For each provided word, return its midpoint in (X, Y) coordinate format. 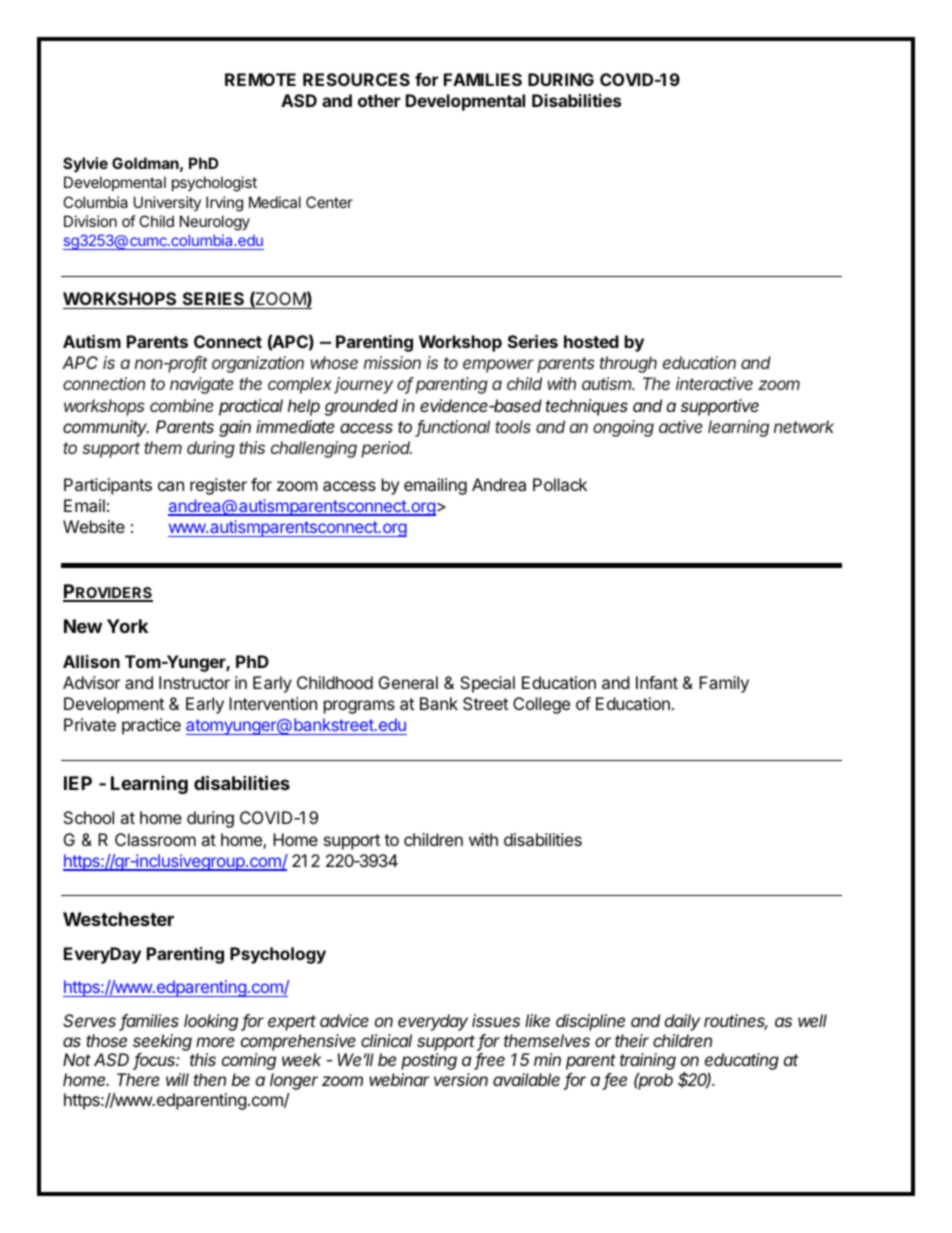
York (127, 626)
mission (392, 362)
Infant (657, 682)
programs (359, 707)
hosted (591, 341)
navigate (202, 385)
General (408, 682)
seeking (162, 1044)
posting (429, 1061)
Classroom (155, 839)
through (628, 364)
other (379, 100)
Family (724, 684)
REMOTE (260, 79)
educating (742, 1063)
